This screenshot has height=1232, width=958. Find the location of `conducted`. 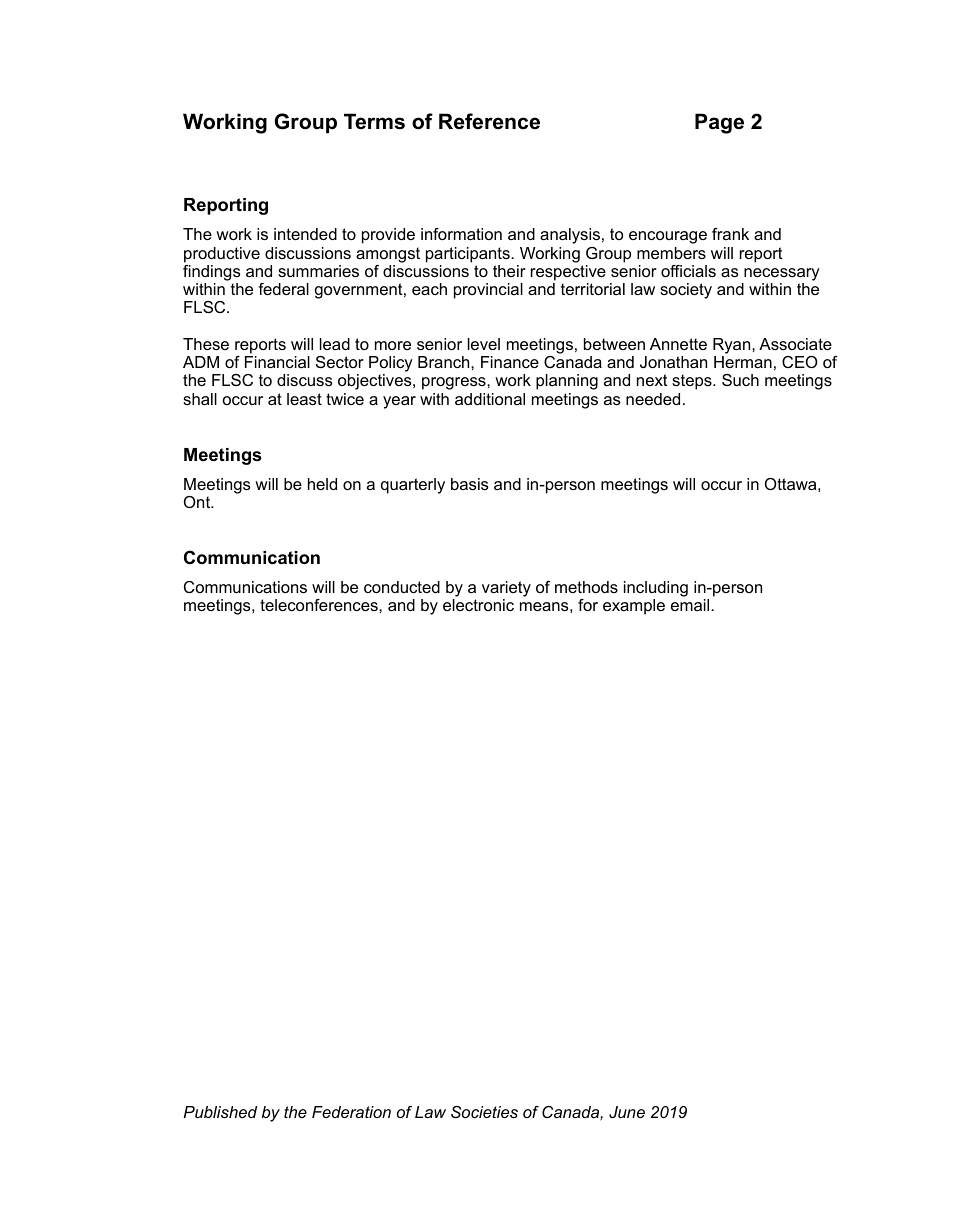

conducted is located at coordinates (402, 587).
